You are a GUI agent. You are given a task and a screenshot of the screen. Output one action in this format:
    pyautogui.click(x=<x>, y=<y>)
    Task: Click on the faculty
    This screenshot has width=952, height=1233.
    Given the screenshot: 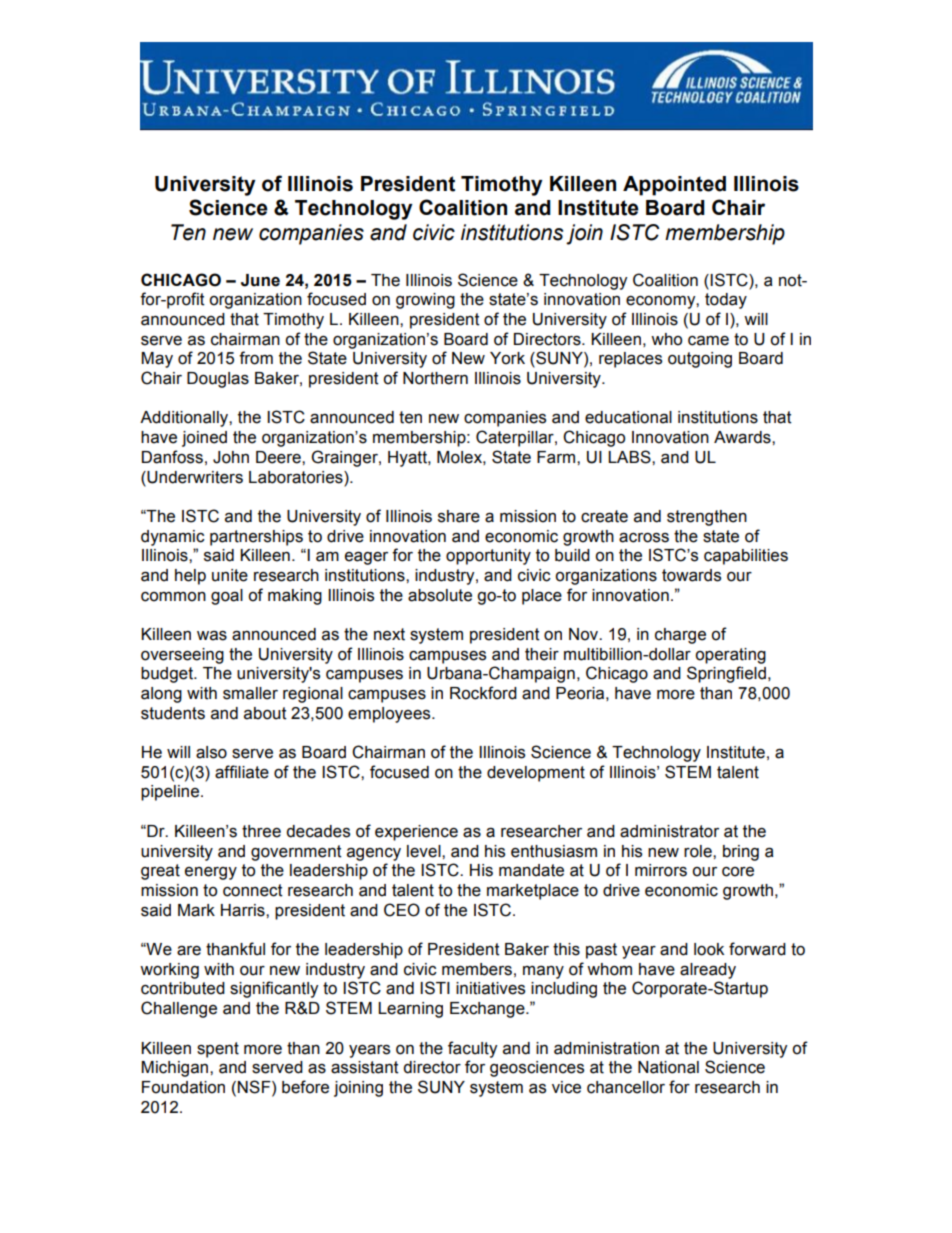 What is the action you would take?
    pyautogui.click(x=472, y=1049)
